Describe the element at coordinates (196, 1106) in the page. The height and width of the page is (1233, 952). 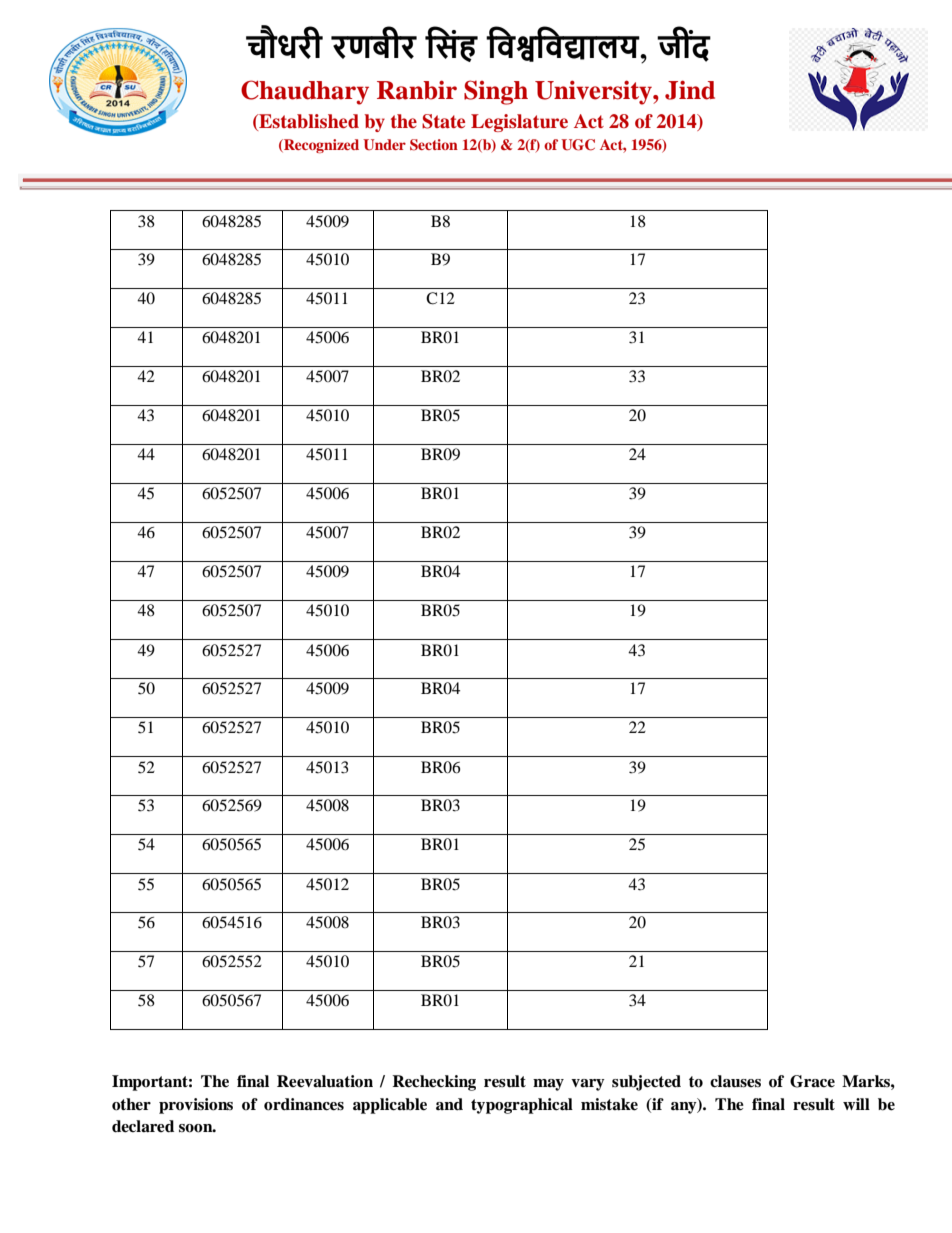
I see `provisions` at that location.
